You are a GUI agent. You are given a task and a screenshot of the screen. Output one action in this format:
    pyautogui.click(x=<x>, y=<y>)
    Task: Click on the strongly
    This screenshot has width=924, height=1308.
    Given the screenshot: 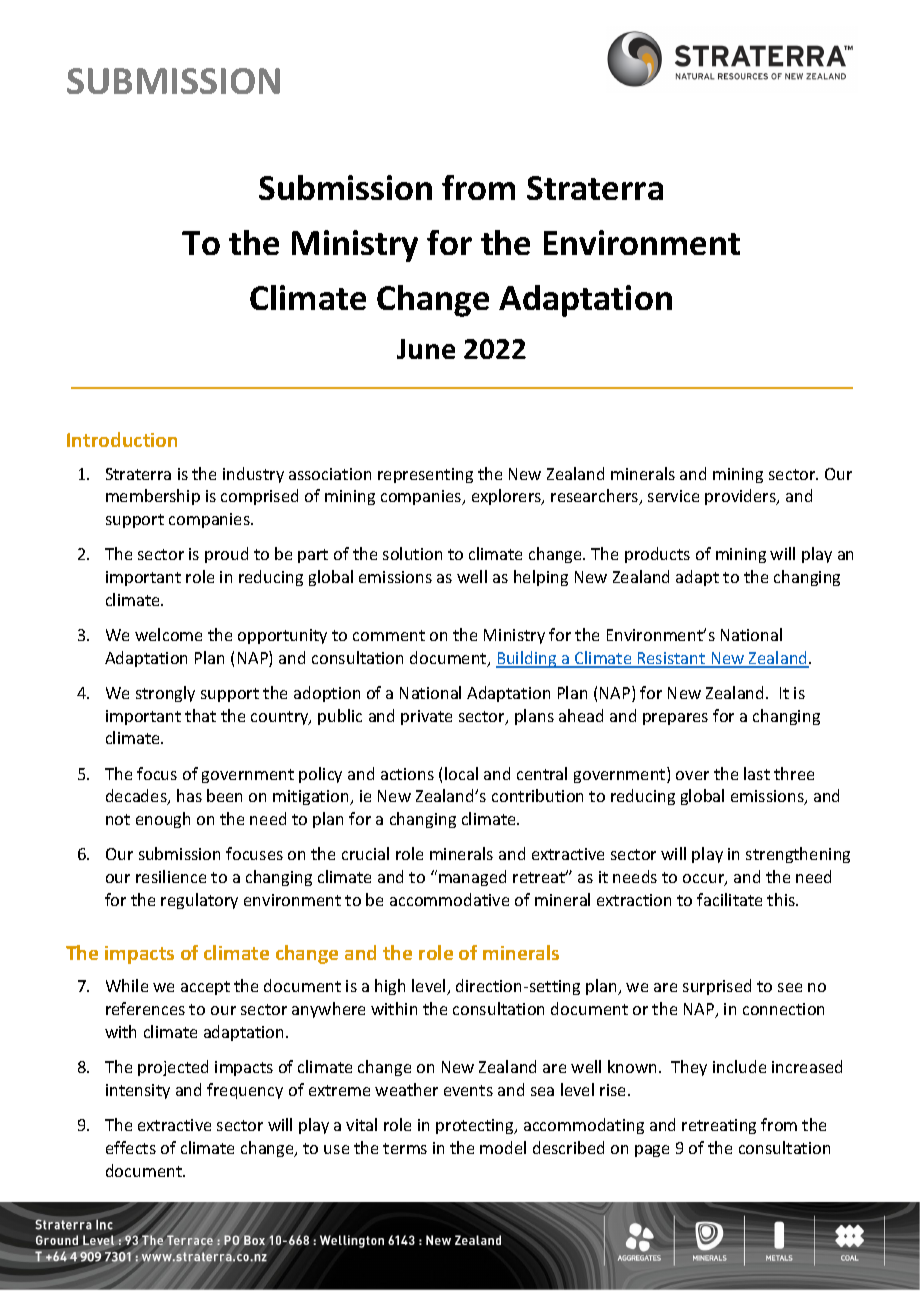 What is the action you would take?
    pyautogui.click(x=165, y=694)
